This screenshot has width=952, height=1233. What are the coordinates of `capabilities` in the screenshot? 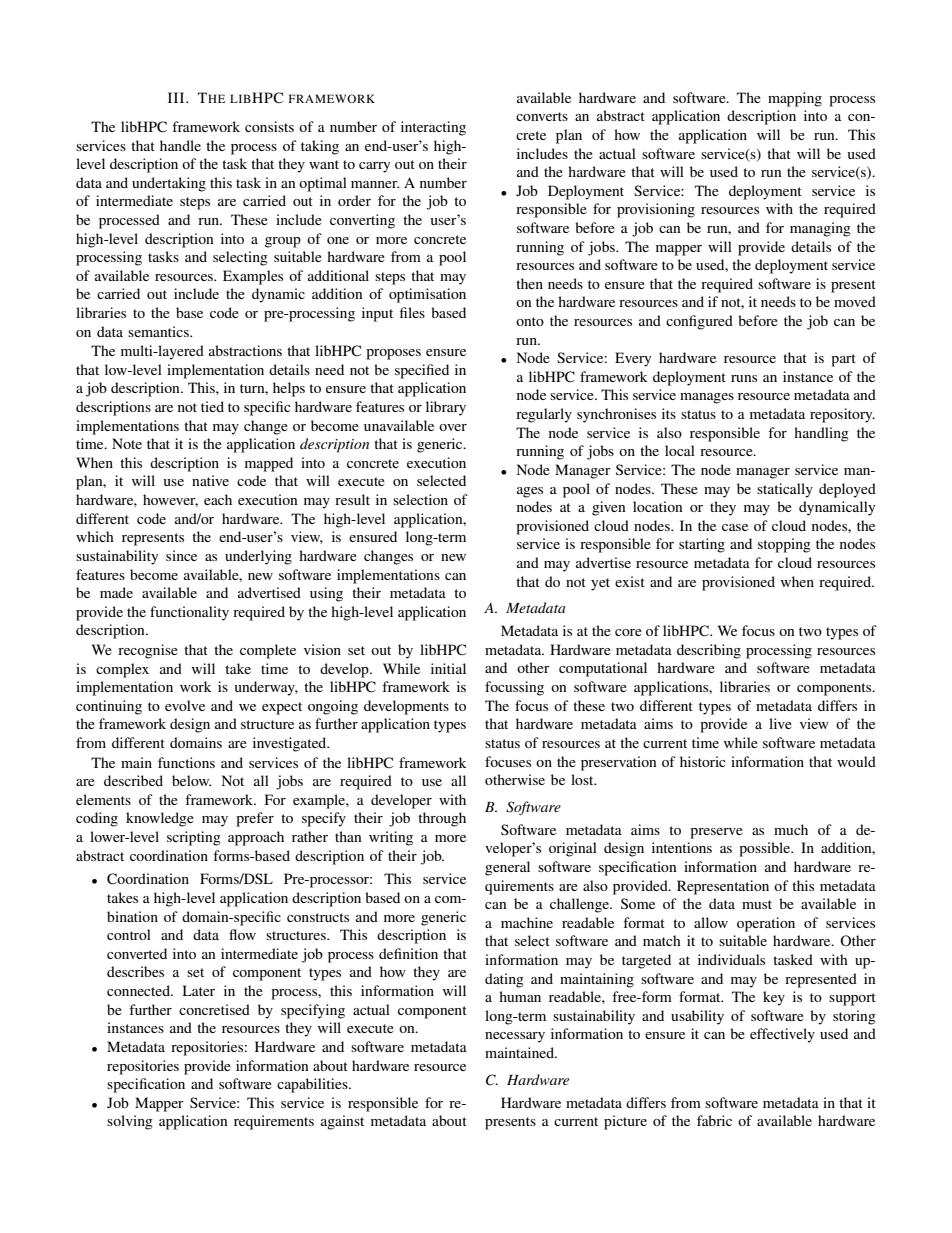 It's located at (313, 1085).
